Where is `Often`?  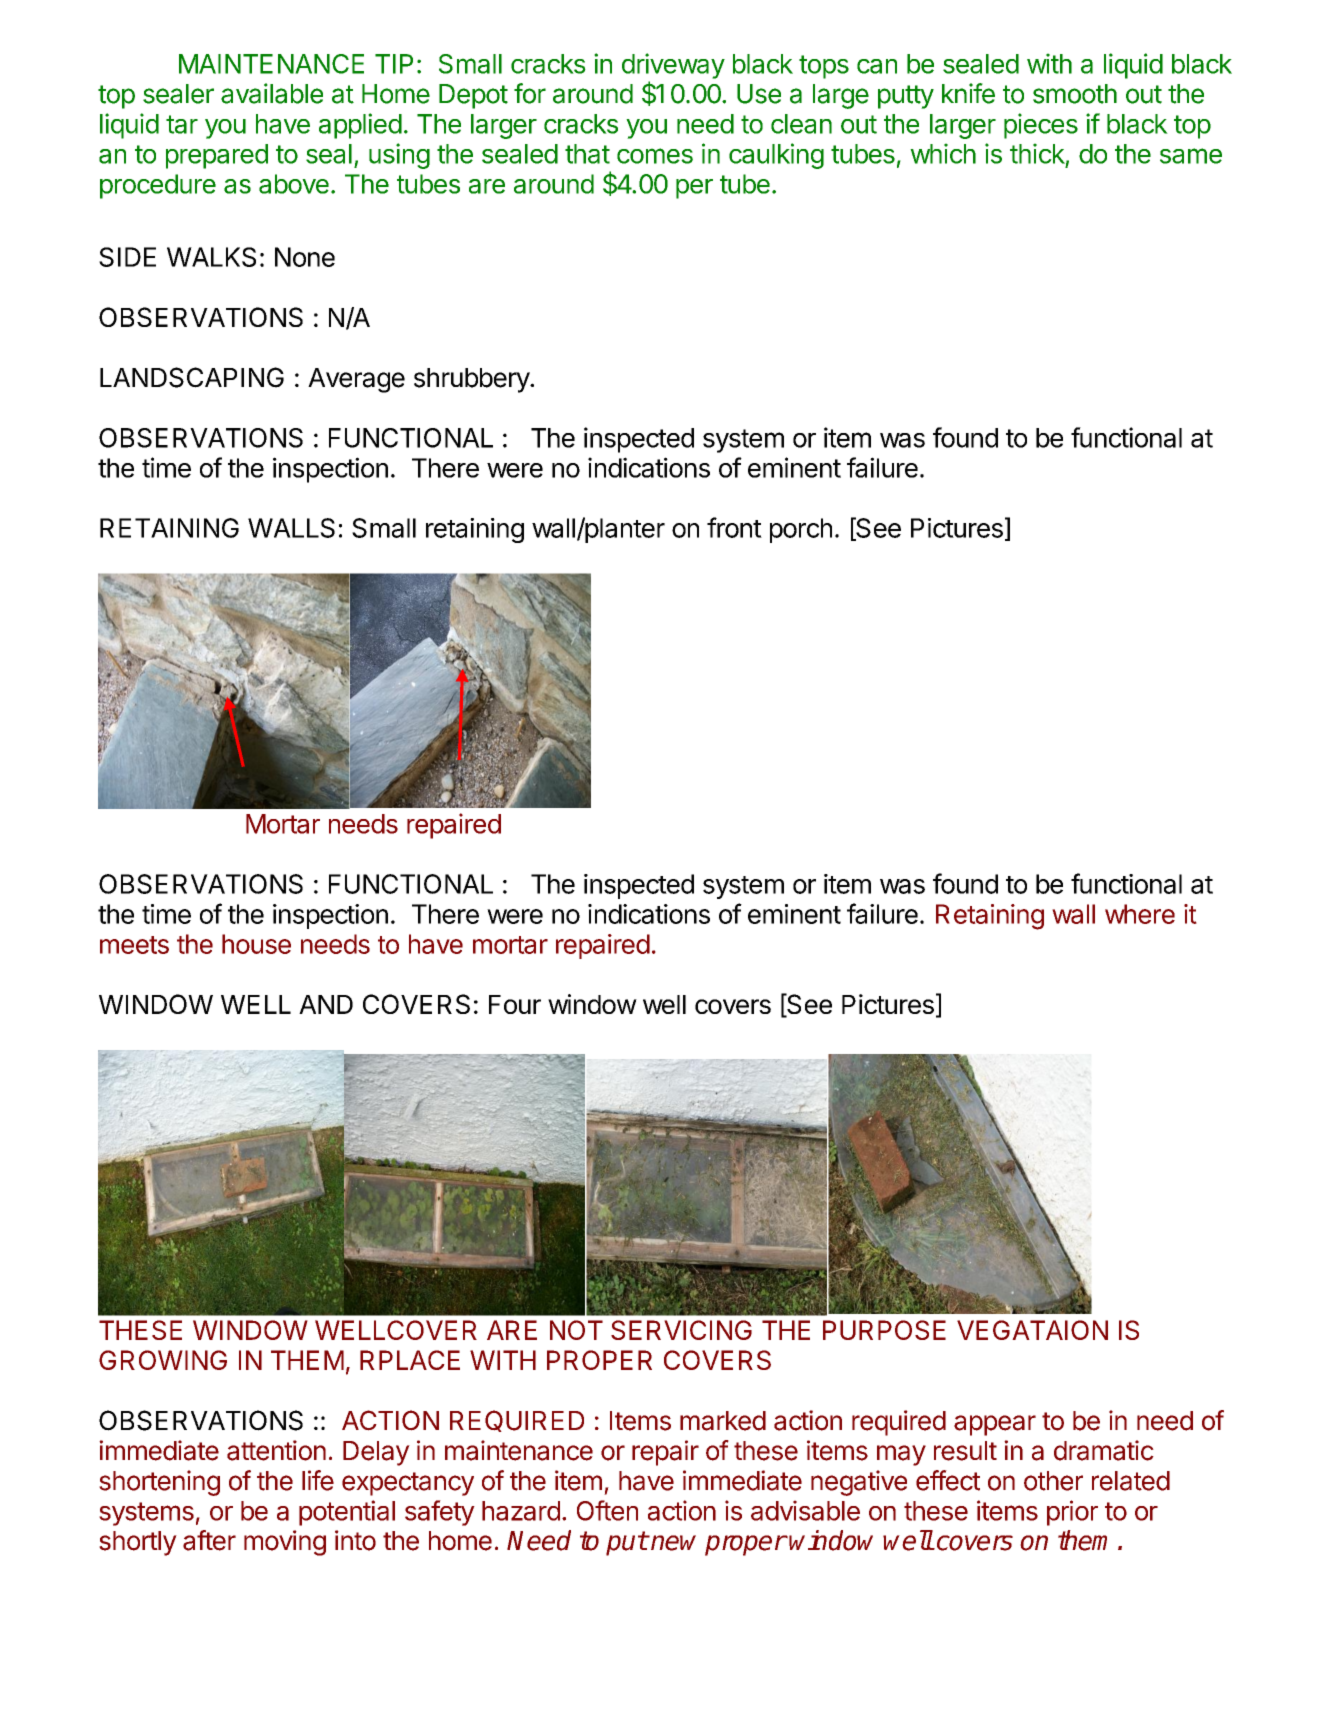
Often is located at coordinates (607, 1510).
